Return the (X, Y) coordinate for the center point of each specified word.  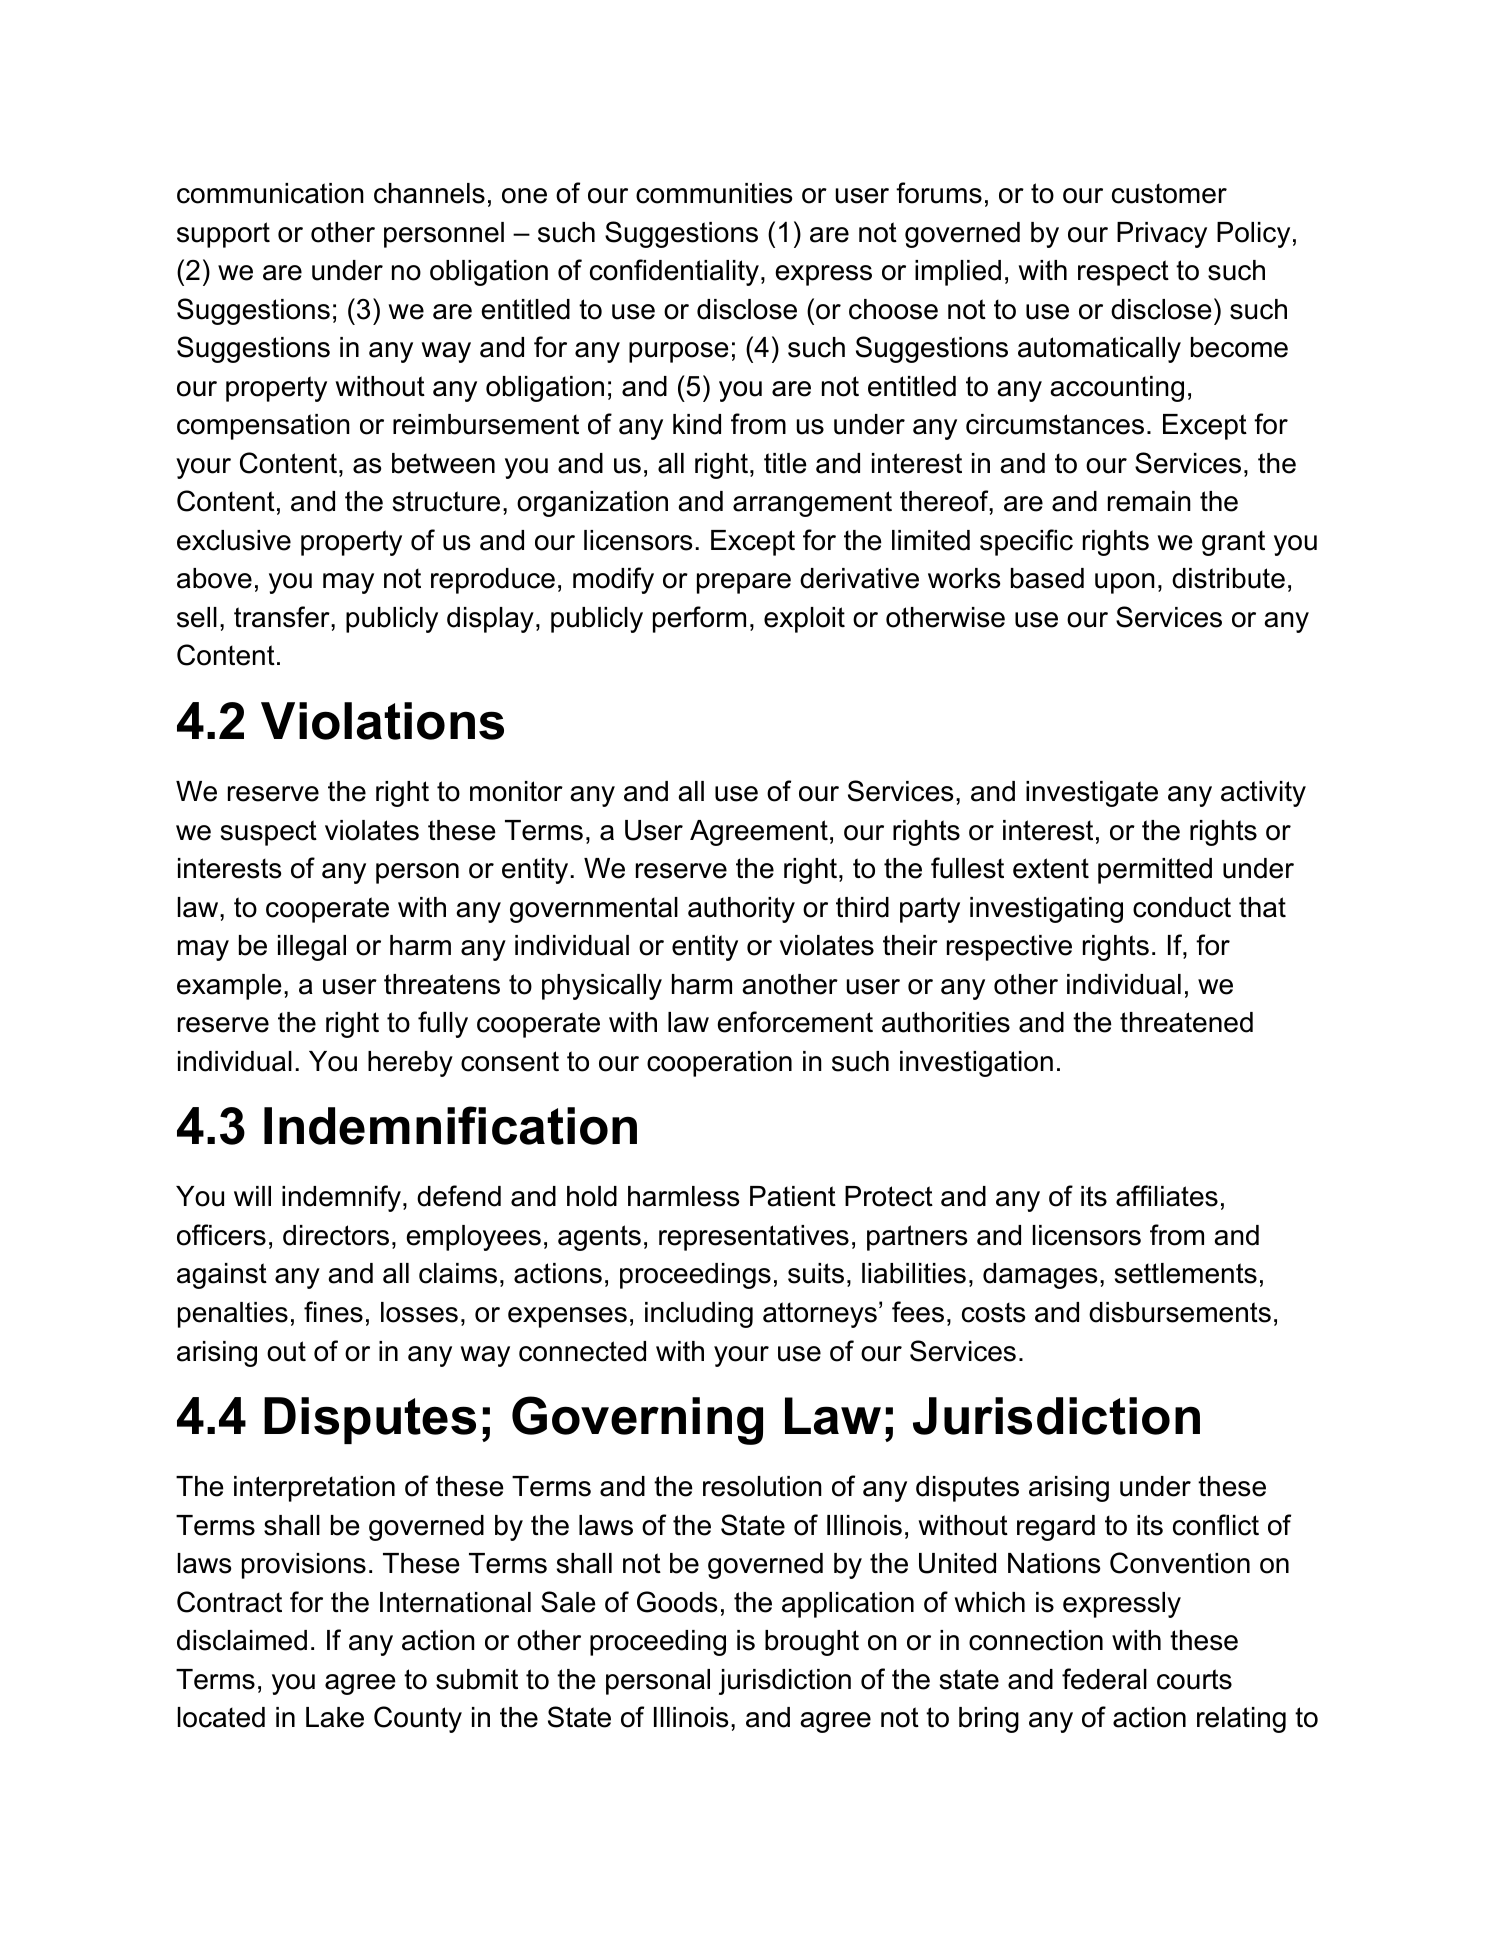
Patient (793, 1196)
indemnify (341, 1198)
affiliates (1167, 1196)
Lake (335, 1717)
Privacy (1162, 235)
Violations (382, 721)
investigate (1092, 794)
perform (699, 619)
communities (714, 193)
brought (812, 1643)
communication (270, 193)
